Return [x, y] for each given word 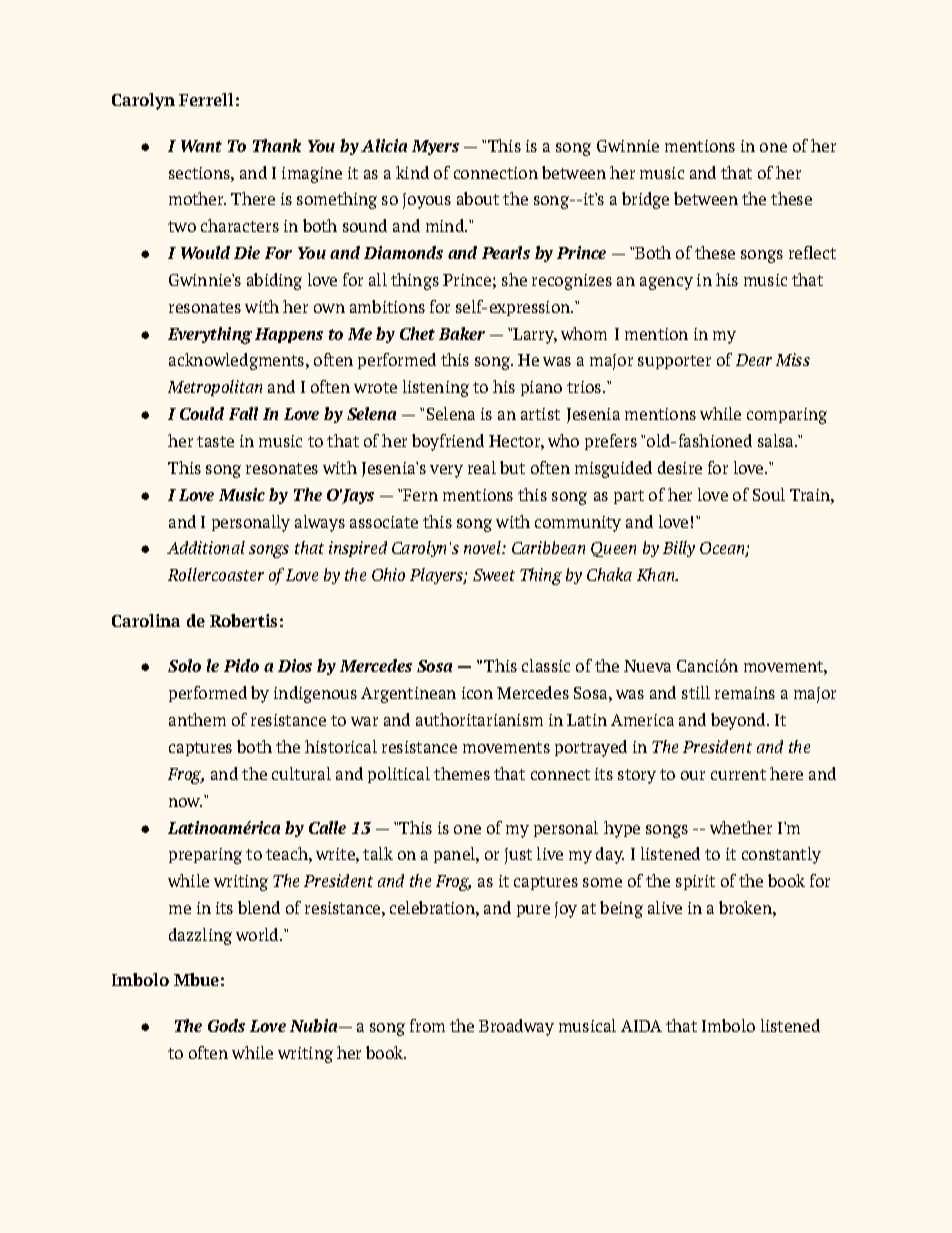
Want [201, 146]
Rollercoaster [216, 574]
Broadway [516, 1027]
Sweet [494, 575]
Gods [226, 1025]
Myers [435, 147]
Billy [679, 549]
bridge [645, 200]
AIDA [641, 1026]
